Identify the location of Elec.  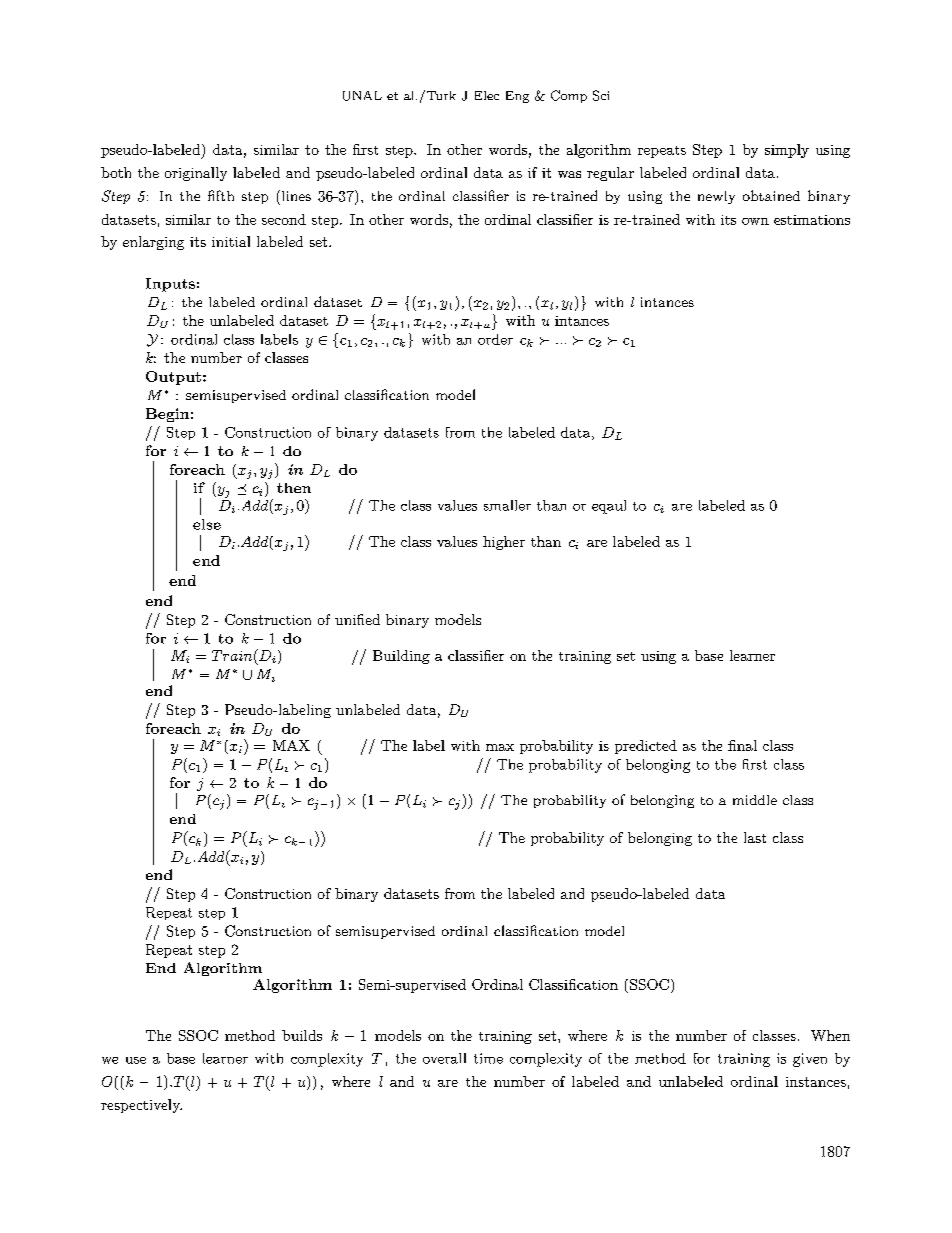
(487, 95).
